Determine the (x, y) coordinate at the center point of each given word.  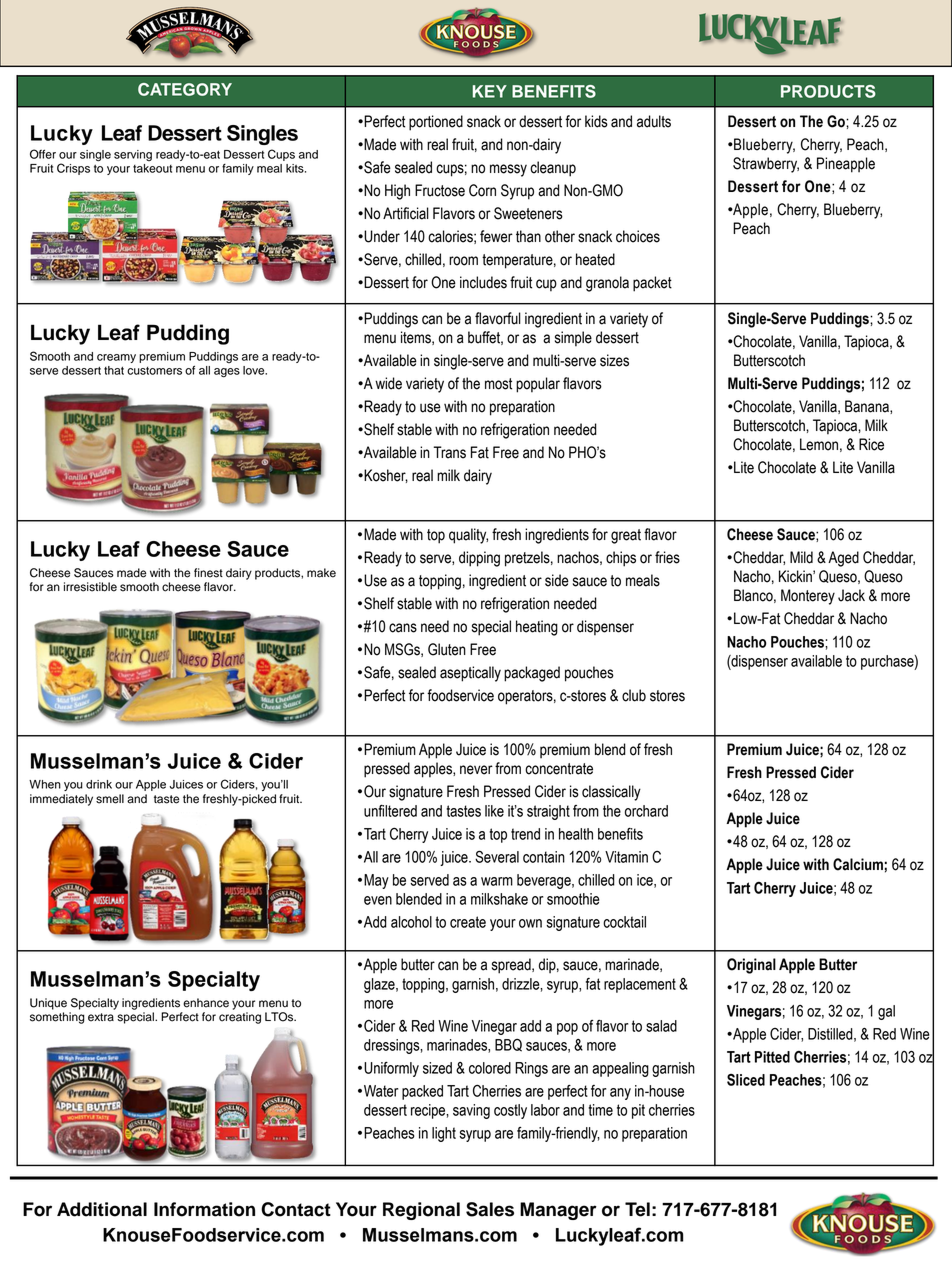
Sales (490, 1209)
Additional (102, 1209)
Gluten (447, 649)
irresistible (90, 587)
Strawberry (766, 165)
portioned (436, 123)
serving (133, 155)
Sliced (746, 1080)
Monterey (808, 597)
